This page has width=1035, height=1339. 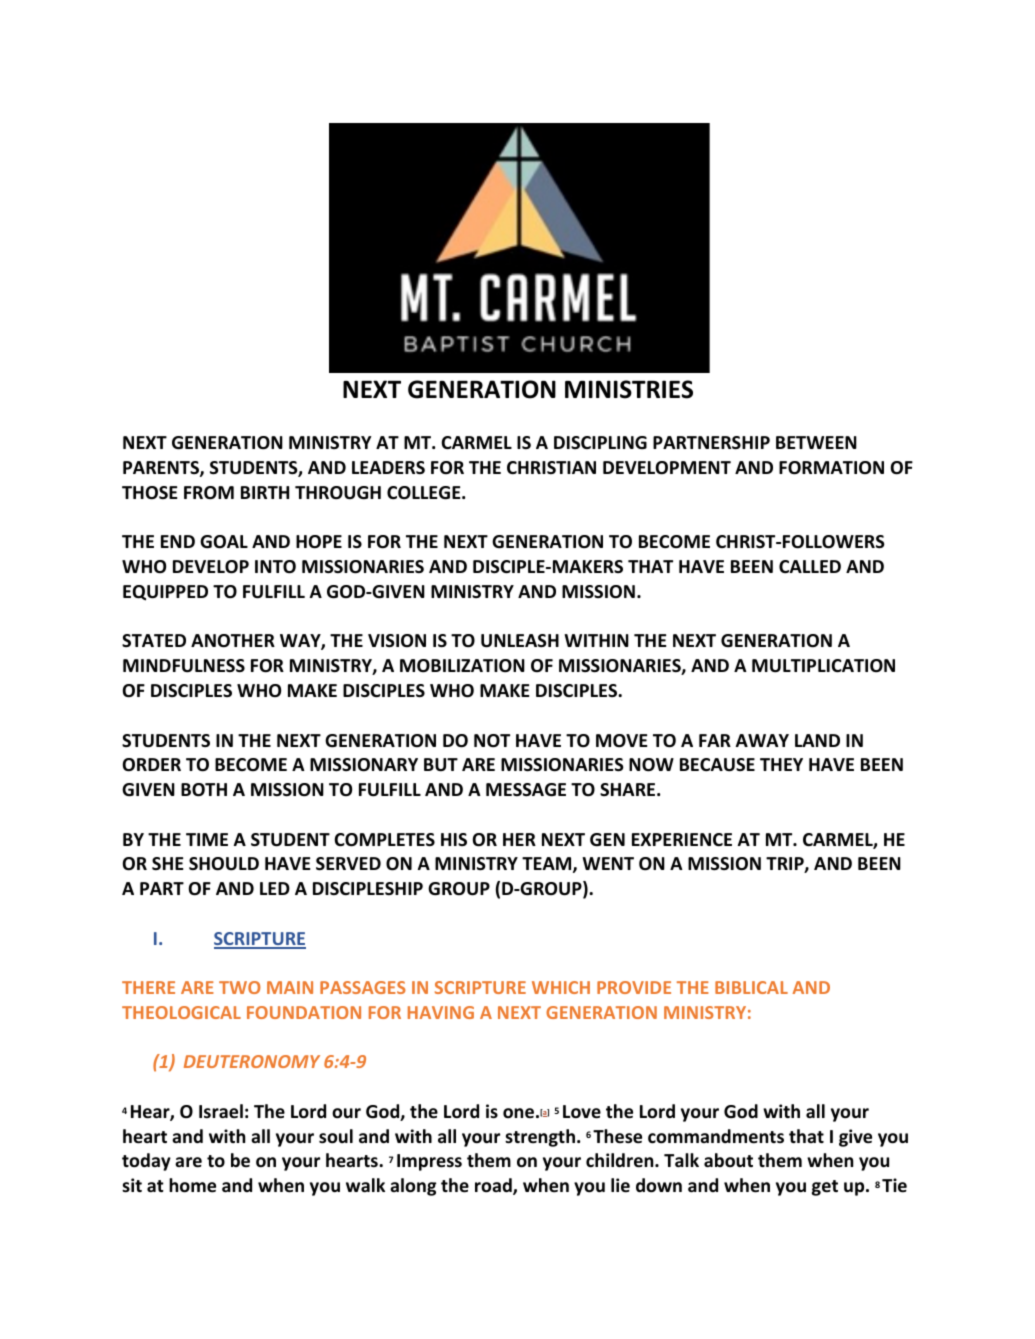 What do you see at coordinates (629, 389) in the page?
I see `MINISTRIES` at bounding box center [629, 389].
